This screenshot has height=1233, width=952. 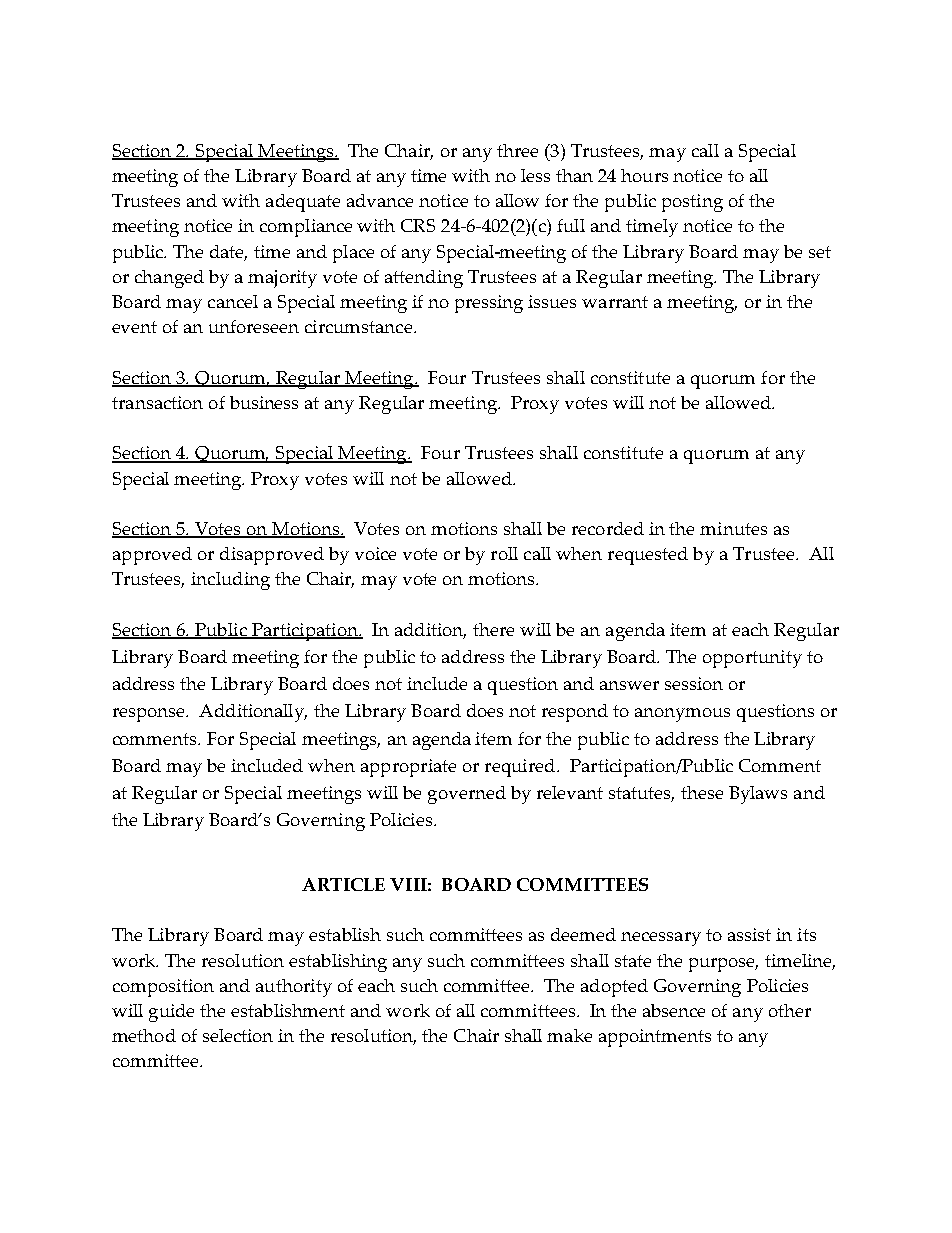 I want to click on response, so click(x=150, y=715).
